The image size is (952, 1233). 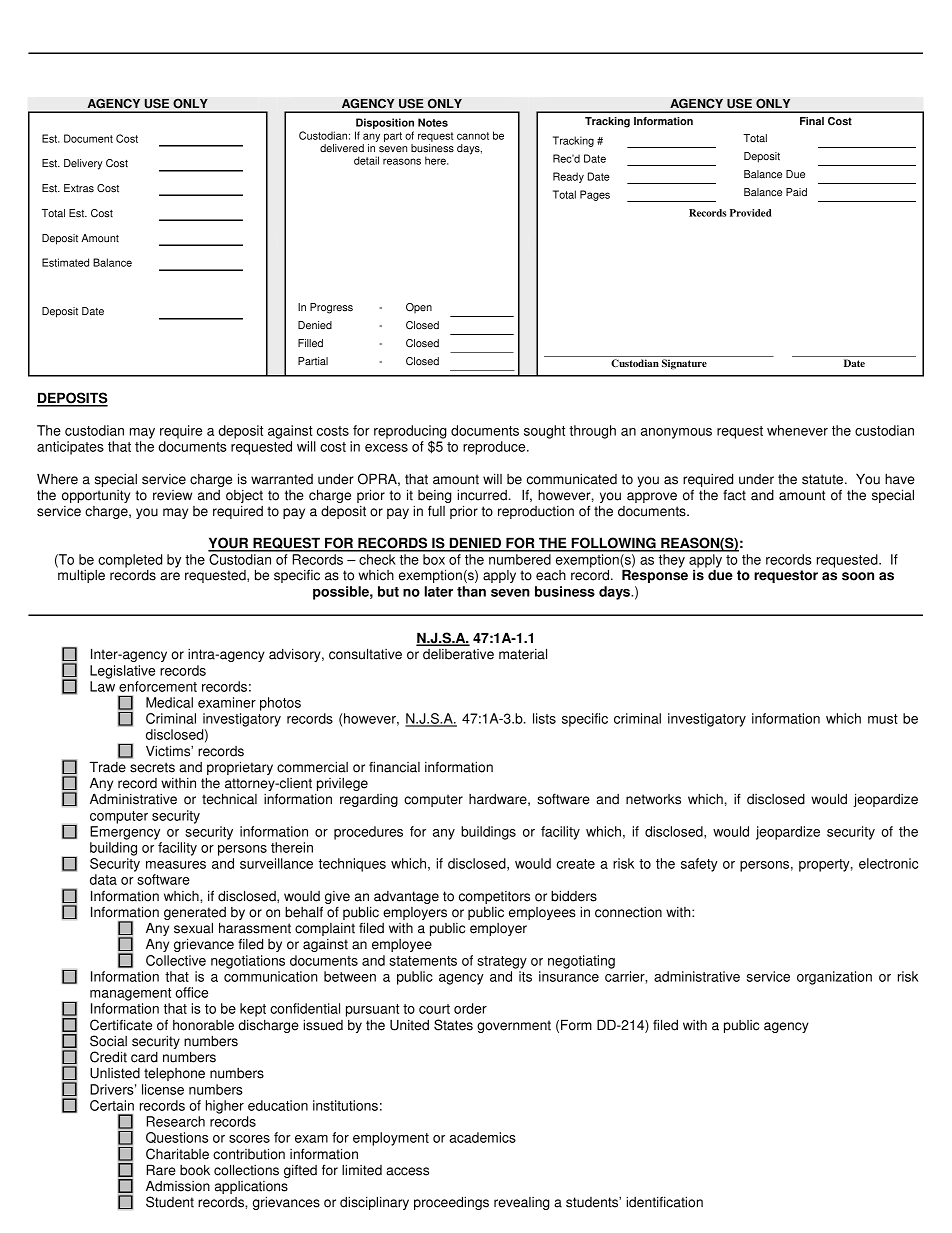 I want to click on generated, so click(x=195, y=915).
